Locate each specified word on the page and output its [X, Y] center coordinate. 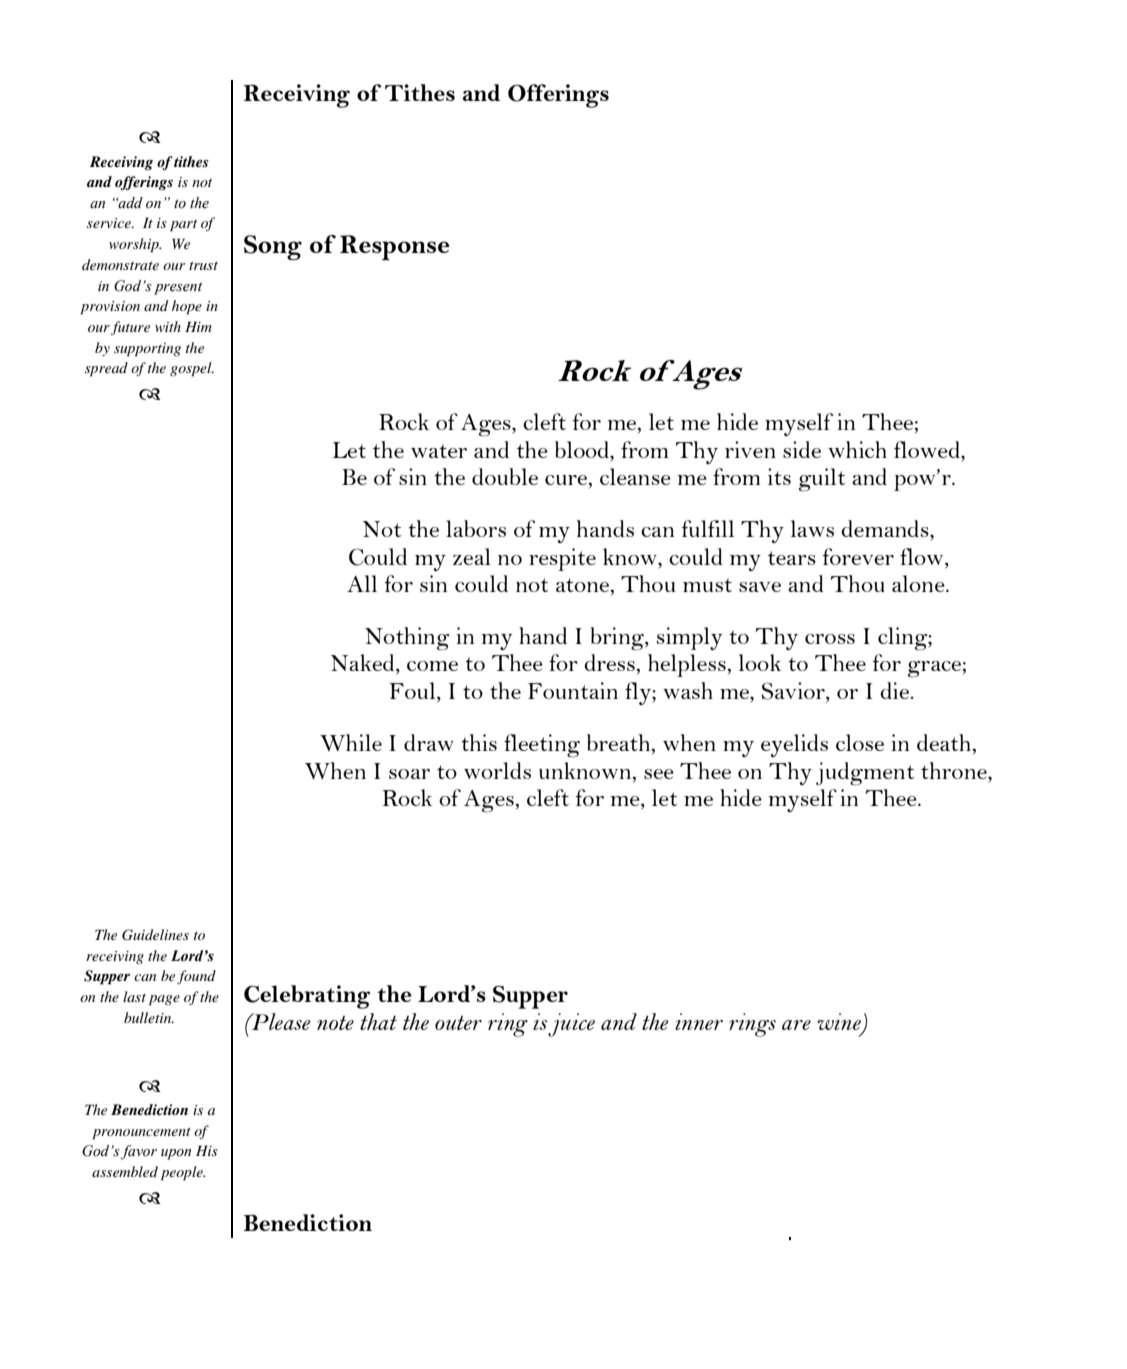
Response [395, 247]
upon [176, 1154]
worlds [497, 770]
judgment [865, 773]
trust [203, 266]
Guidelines [155, 935]
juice [571, 1025]
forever [858, 556]
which [857, 449]
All [362, 583]
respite [562, 559]
